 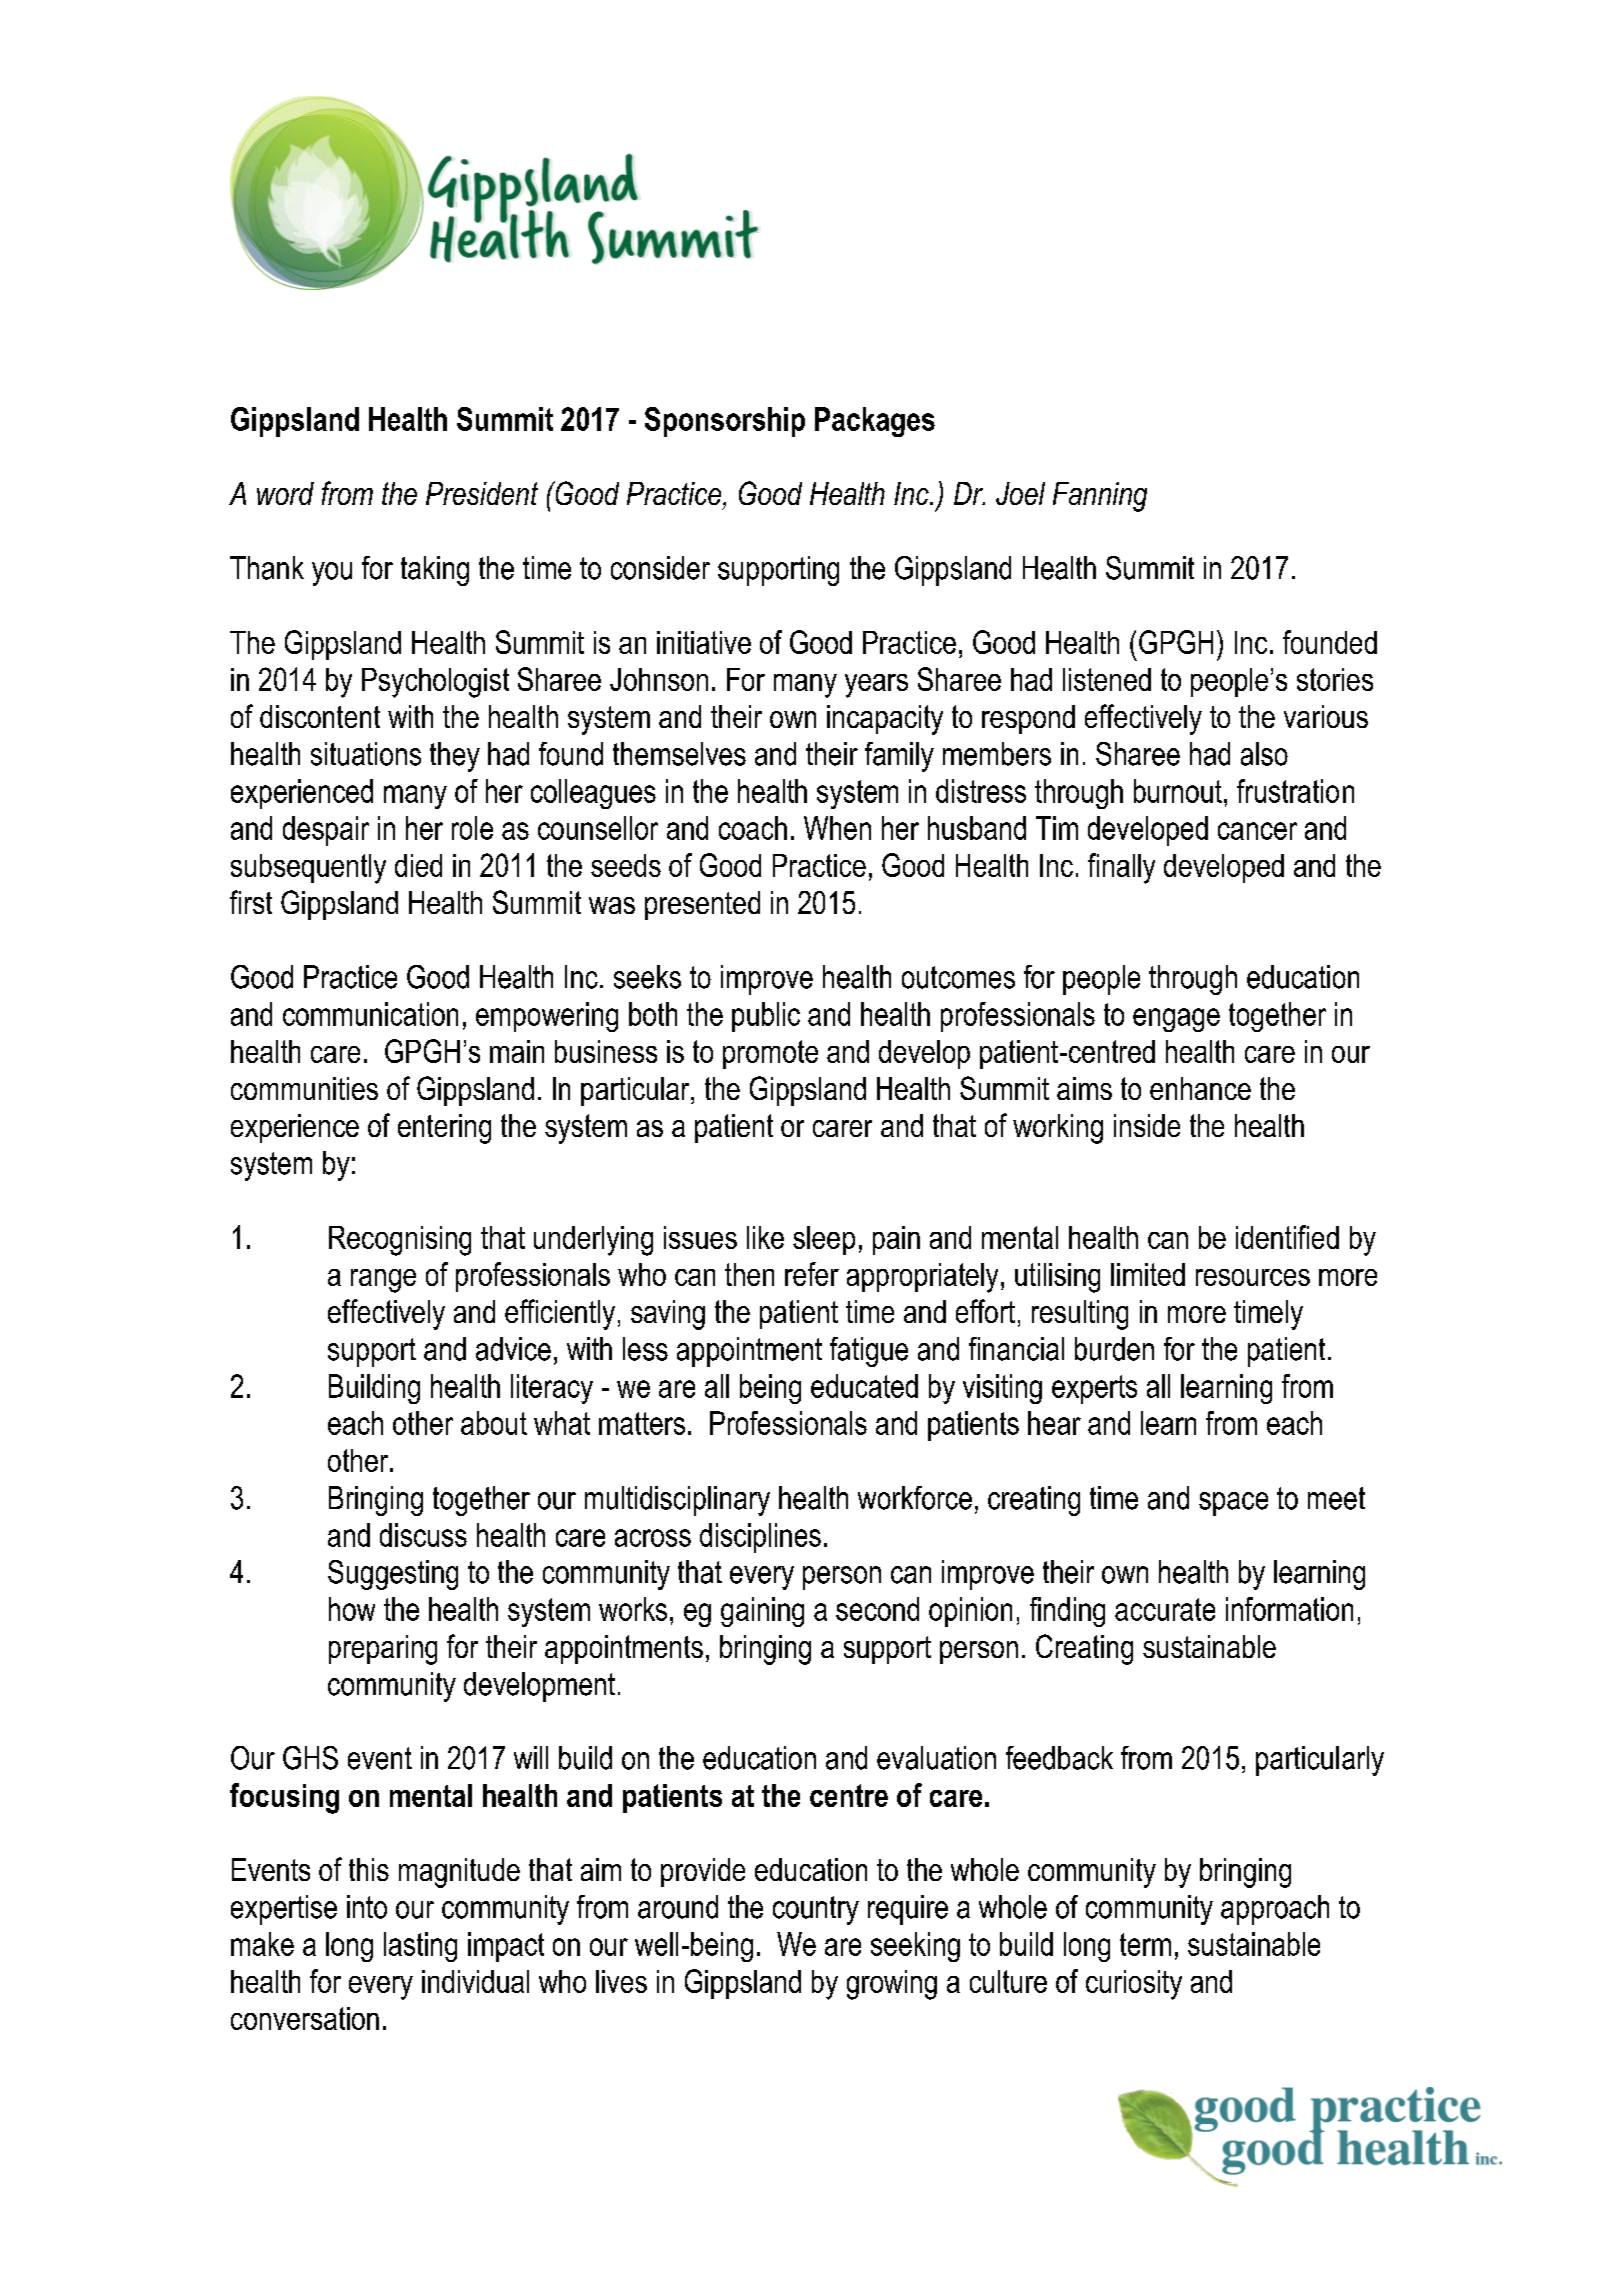 I want to click on discuss, so click(x=423, y=1535).
